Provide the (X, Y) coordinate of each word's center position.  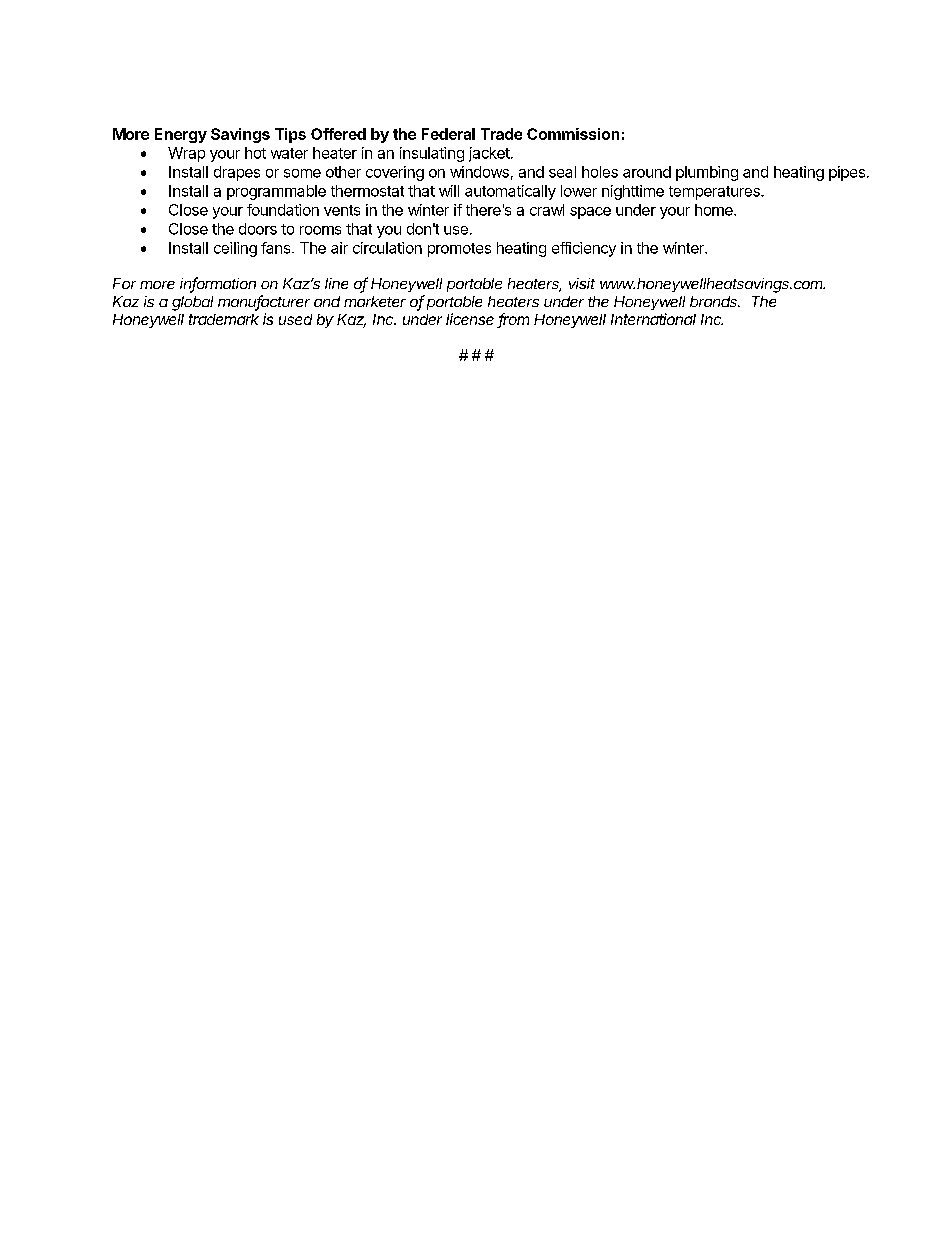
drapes (237, 173)
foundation (283, 210)
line (336, 283)
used (295, 319)
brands (715, 301)
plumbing (707, 173)
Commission (573, 134)
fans (277, 248)
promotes (459, 250)
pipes (847, 173)
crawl (547, 210)
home (715, 210)
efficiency (584, 249)
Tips (290, 135)
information (218, 284)
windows (479, 172)
